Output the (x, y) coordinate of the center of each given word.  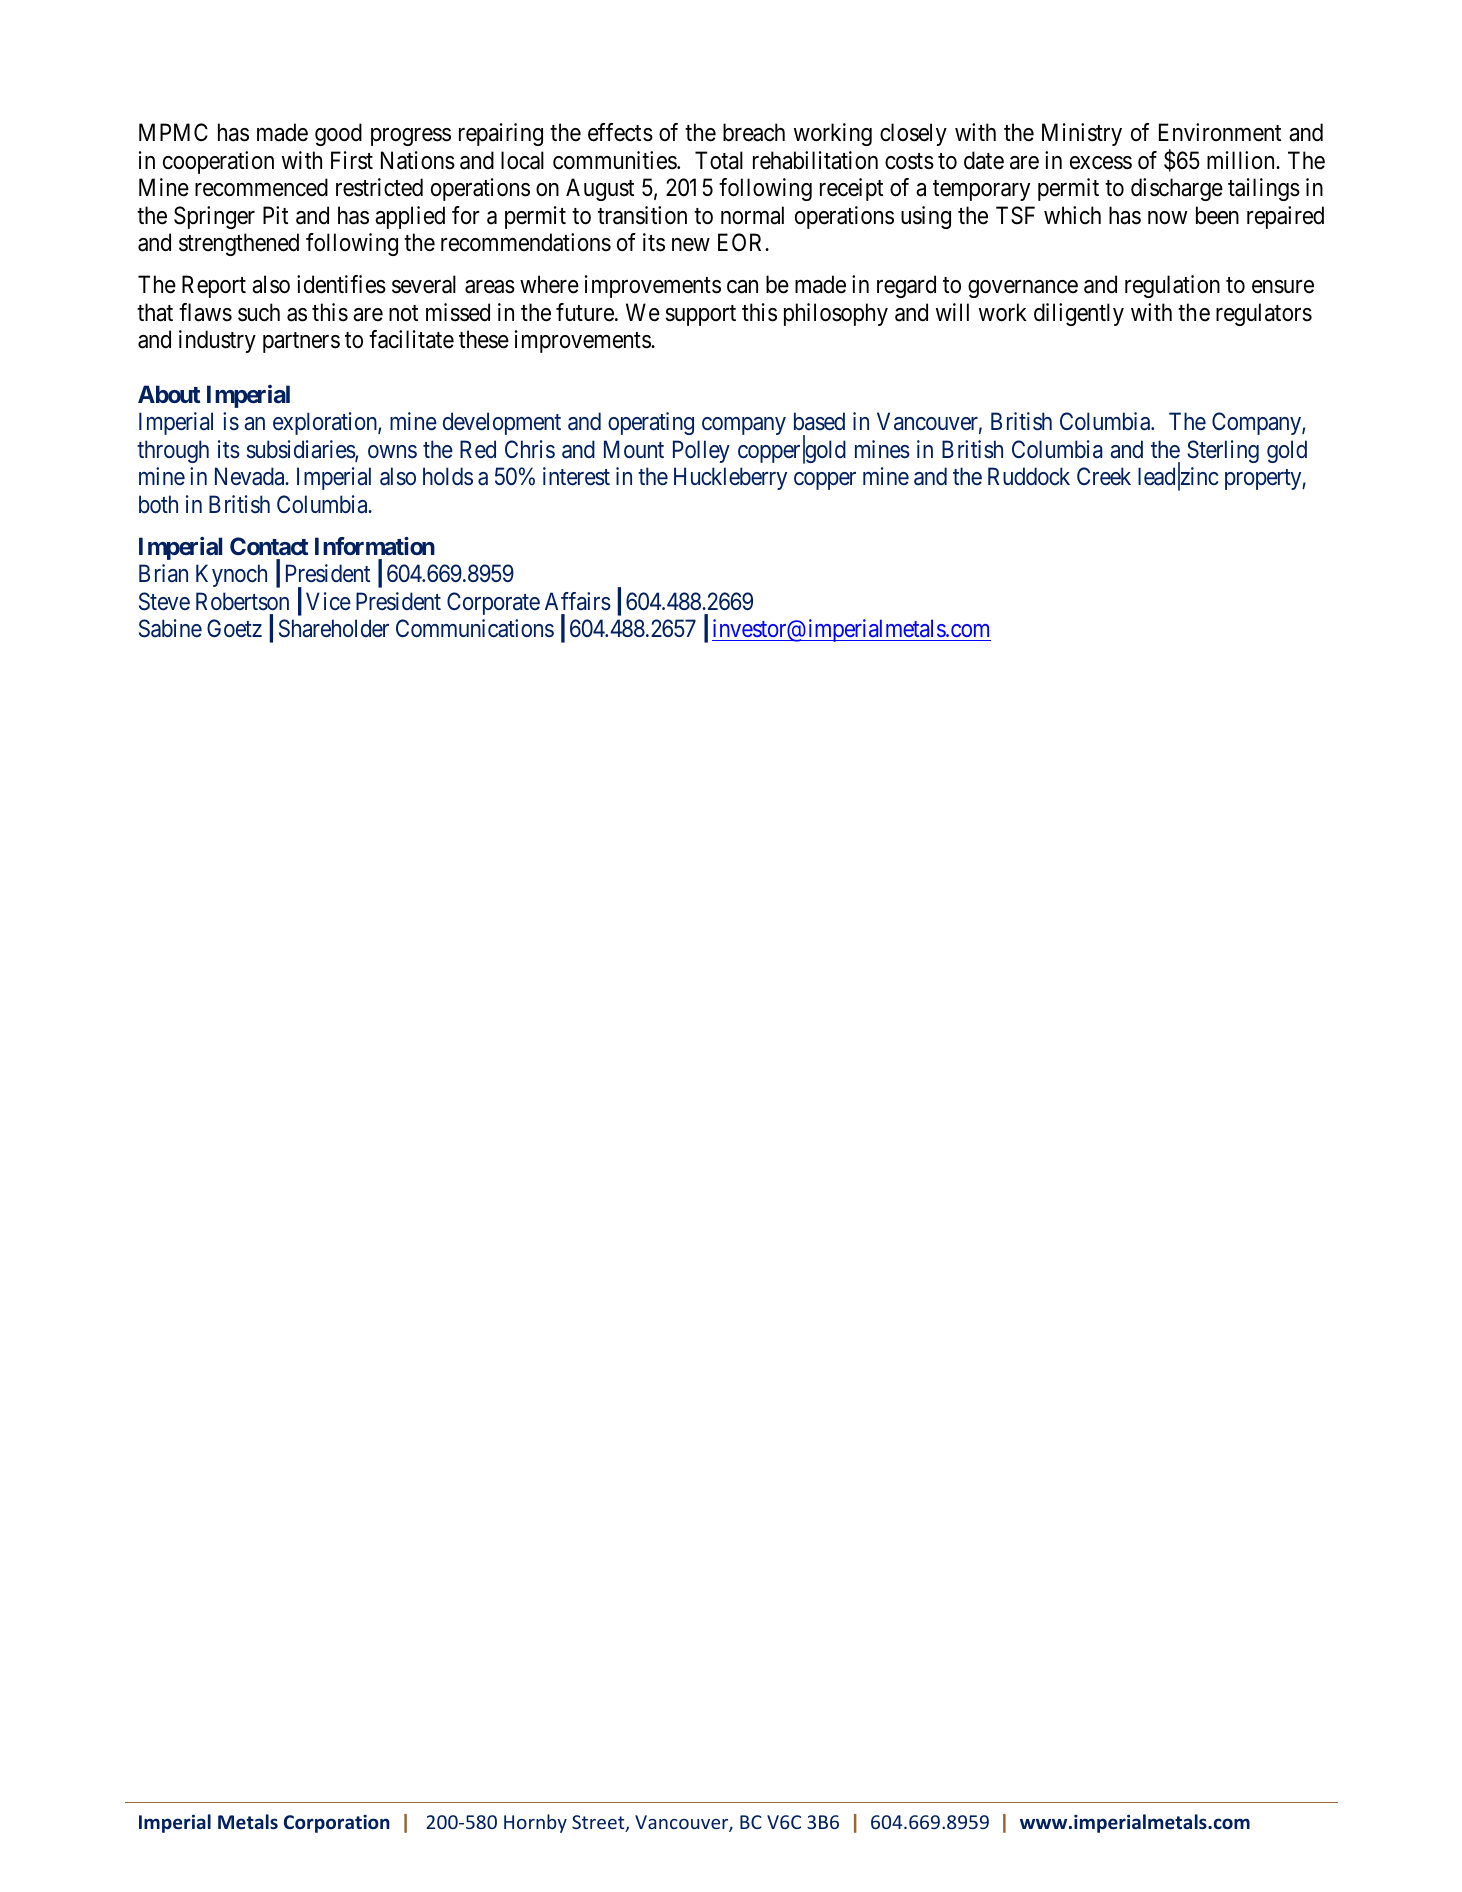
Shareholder (334, 628)
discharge (1177, 189)
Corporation (337, 1824)
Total (719, 160)
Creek (1104, 476)
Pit (275, 215)
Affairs (578, 601)
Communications (475, 628)
